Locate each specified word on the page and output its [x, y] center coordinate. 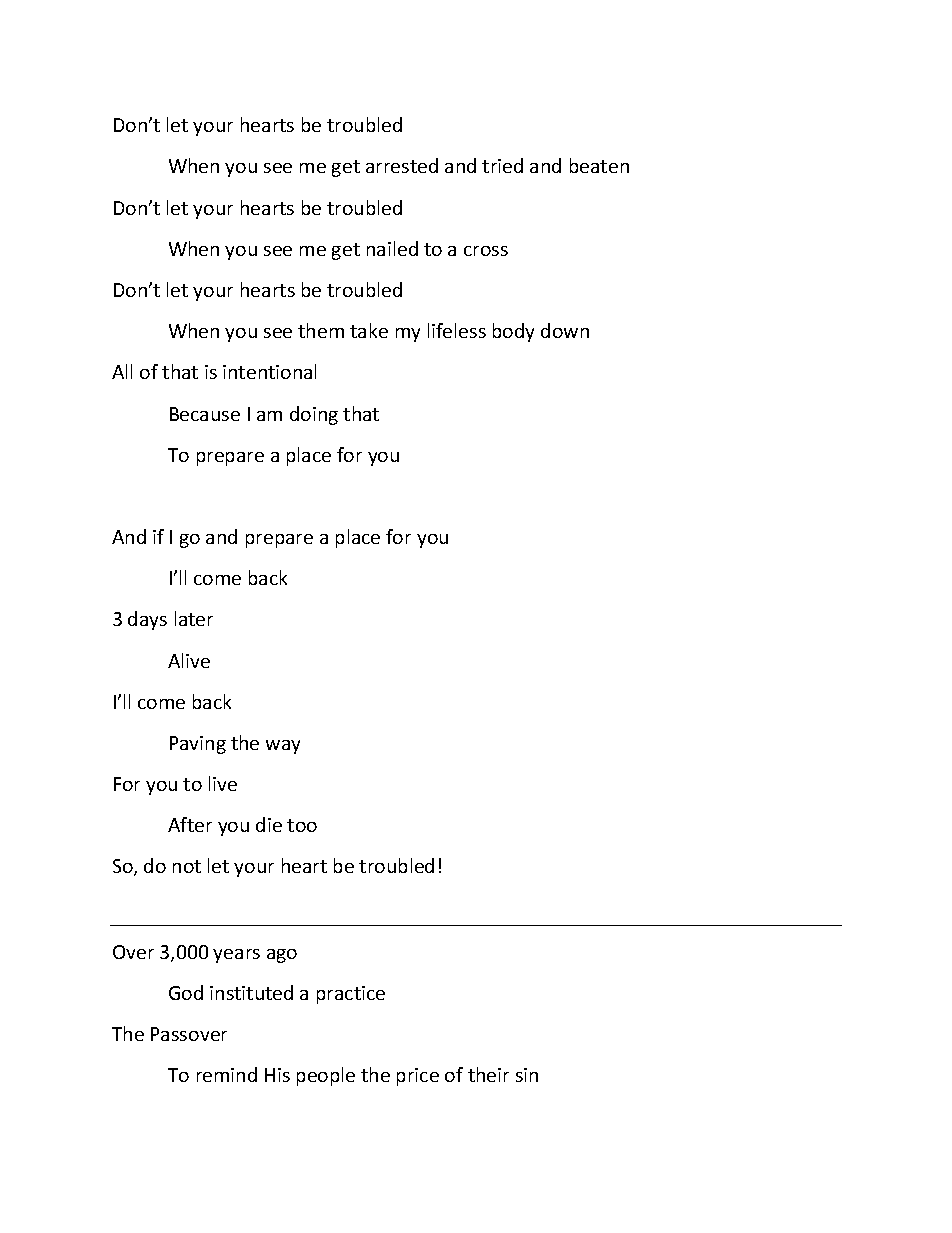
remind [227, 1074]
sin [527, 1075]
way [283, 747]
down [565, 330]
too [302, 825]
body [513, 332]
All [122, 371]
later [194, 618]
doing [314, 415]
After [190, 824]
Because [205, 414]
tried [502, 165]
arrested [402, 165]
